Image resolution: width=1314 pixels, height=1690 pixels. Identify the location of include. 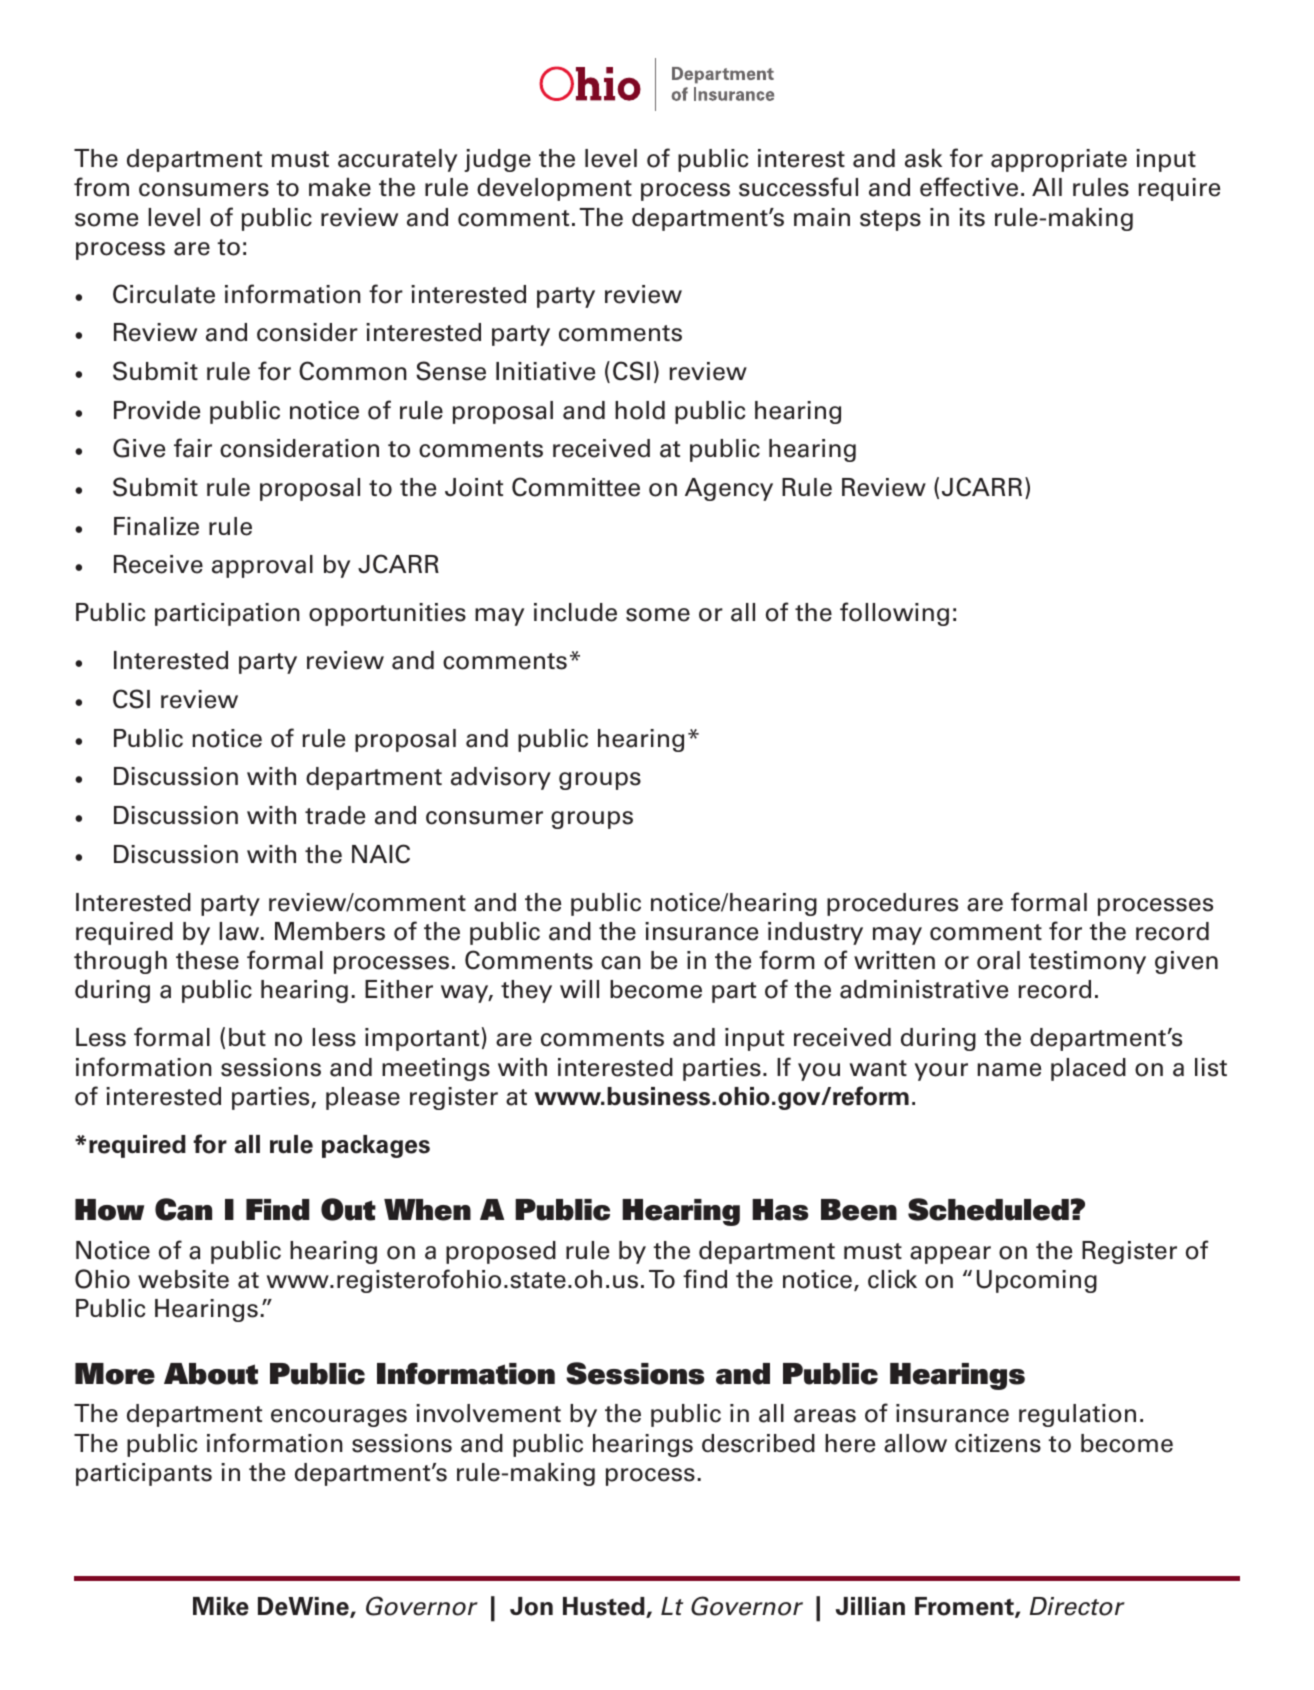
(575, 612).
